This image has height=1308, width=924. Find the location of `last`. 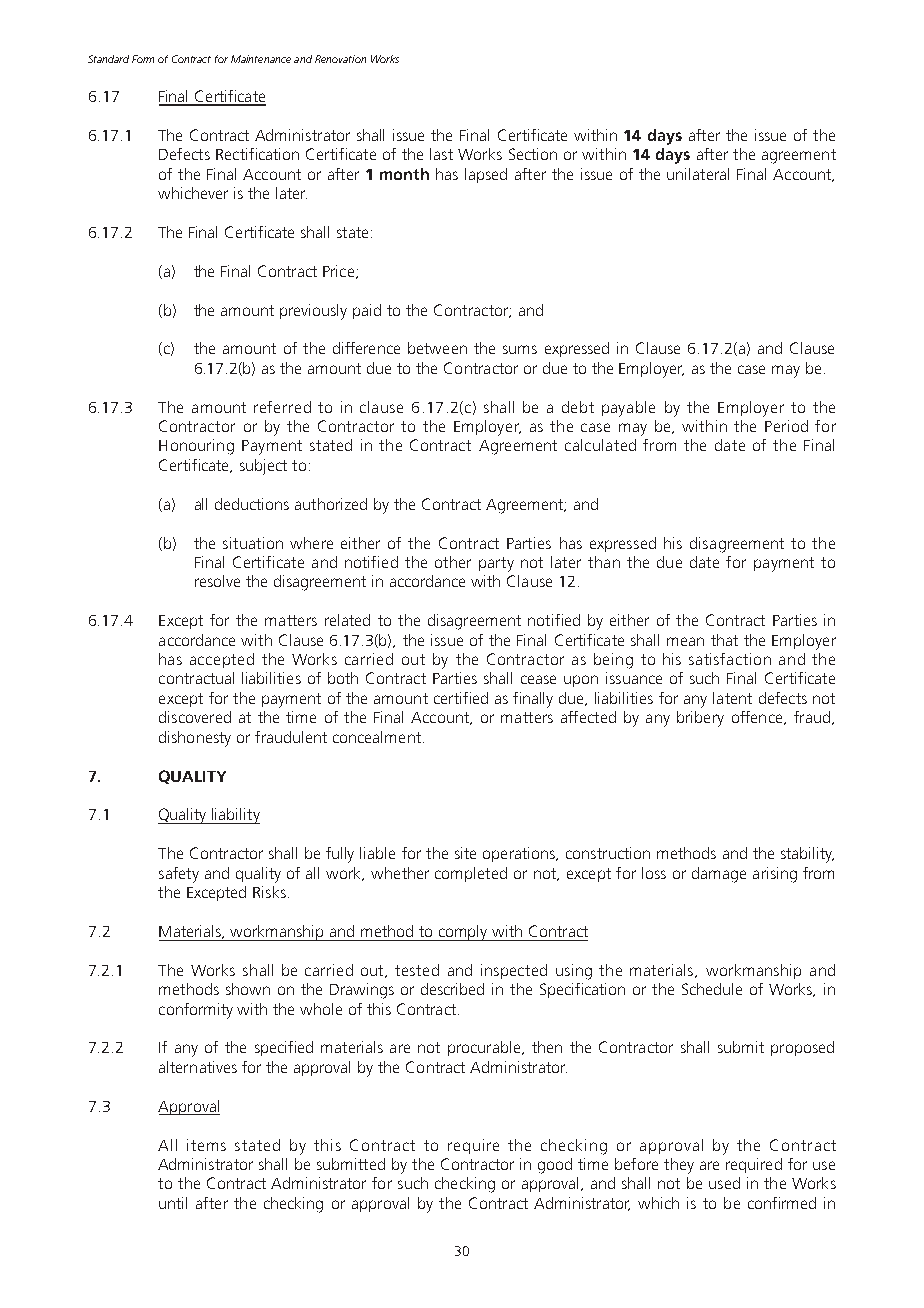

last is located at coordinates (441, 154).
